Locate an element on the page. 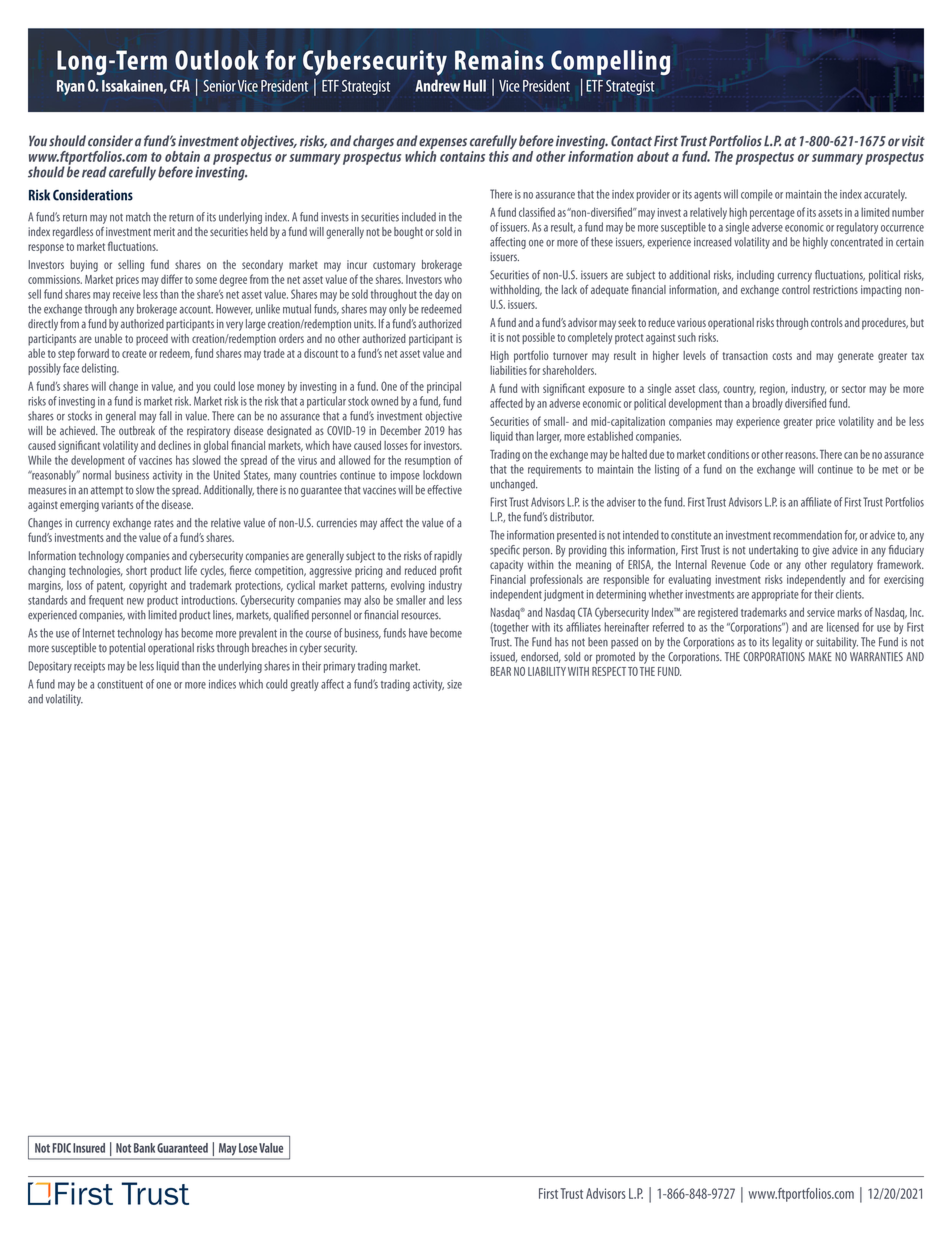  Bank is located at coordinates (144, 1148).
